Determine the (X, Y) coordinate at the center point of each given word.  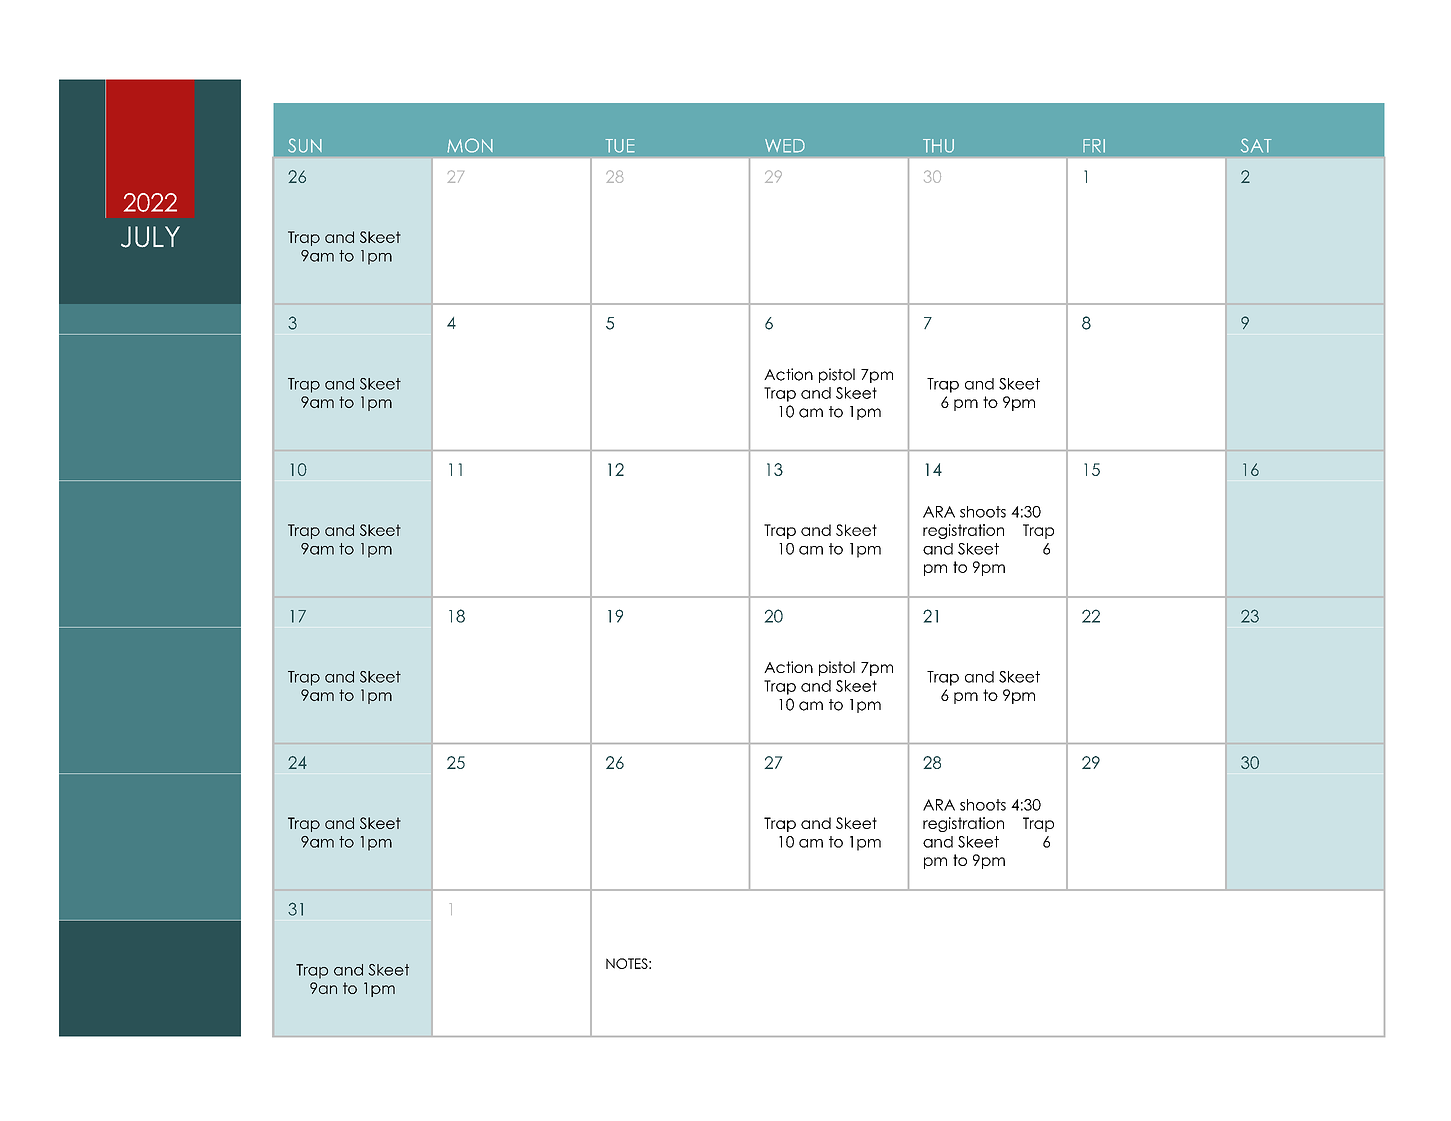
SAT (1256, 145)
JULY (150, 237)
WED (785, 146)
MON (470, 145)
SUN (305, 145)
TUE (620, 146)
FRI (1094, 146)
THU (938, 146)
